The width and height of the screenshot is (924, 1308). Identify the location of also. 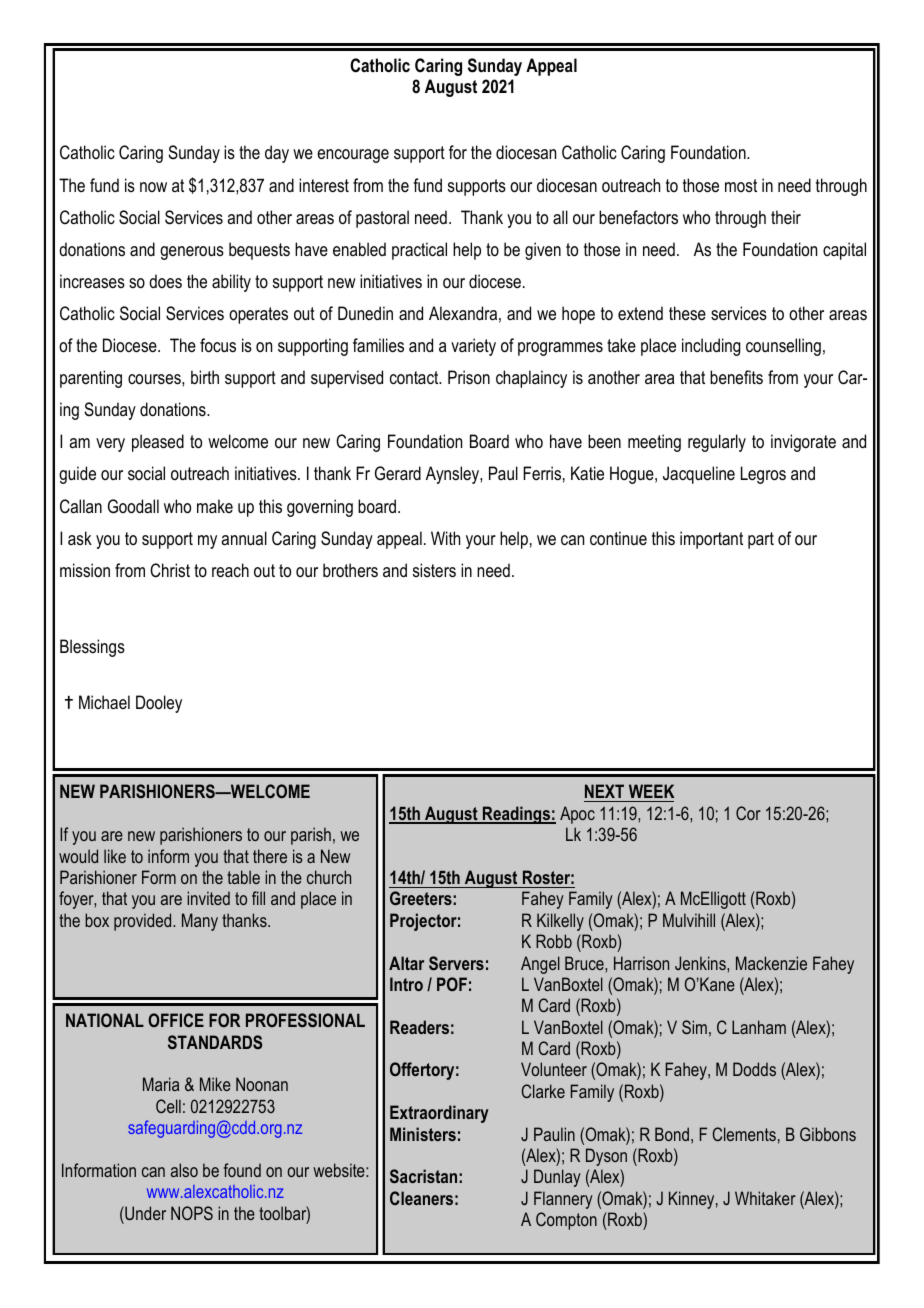
(184, 1170).
